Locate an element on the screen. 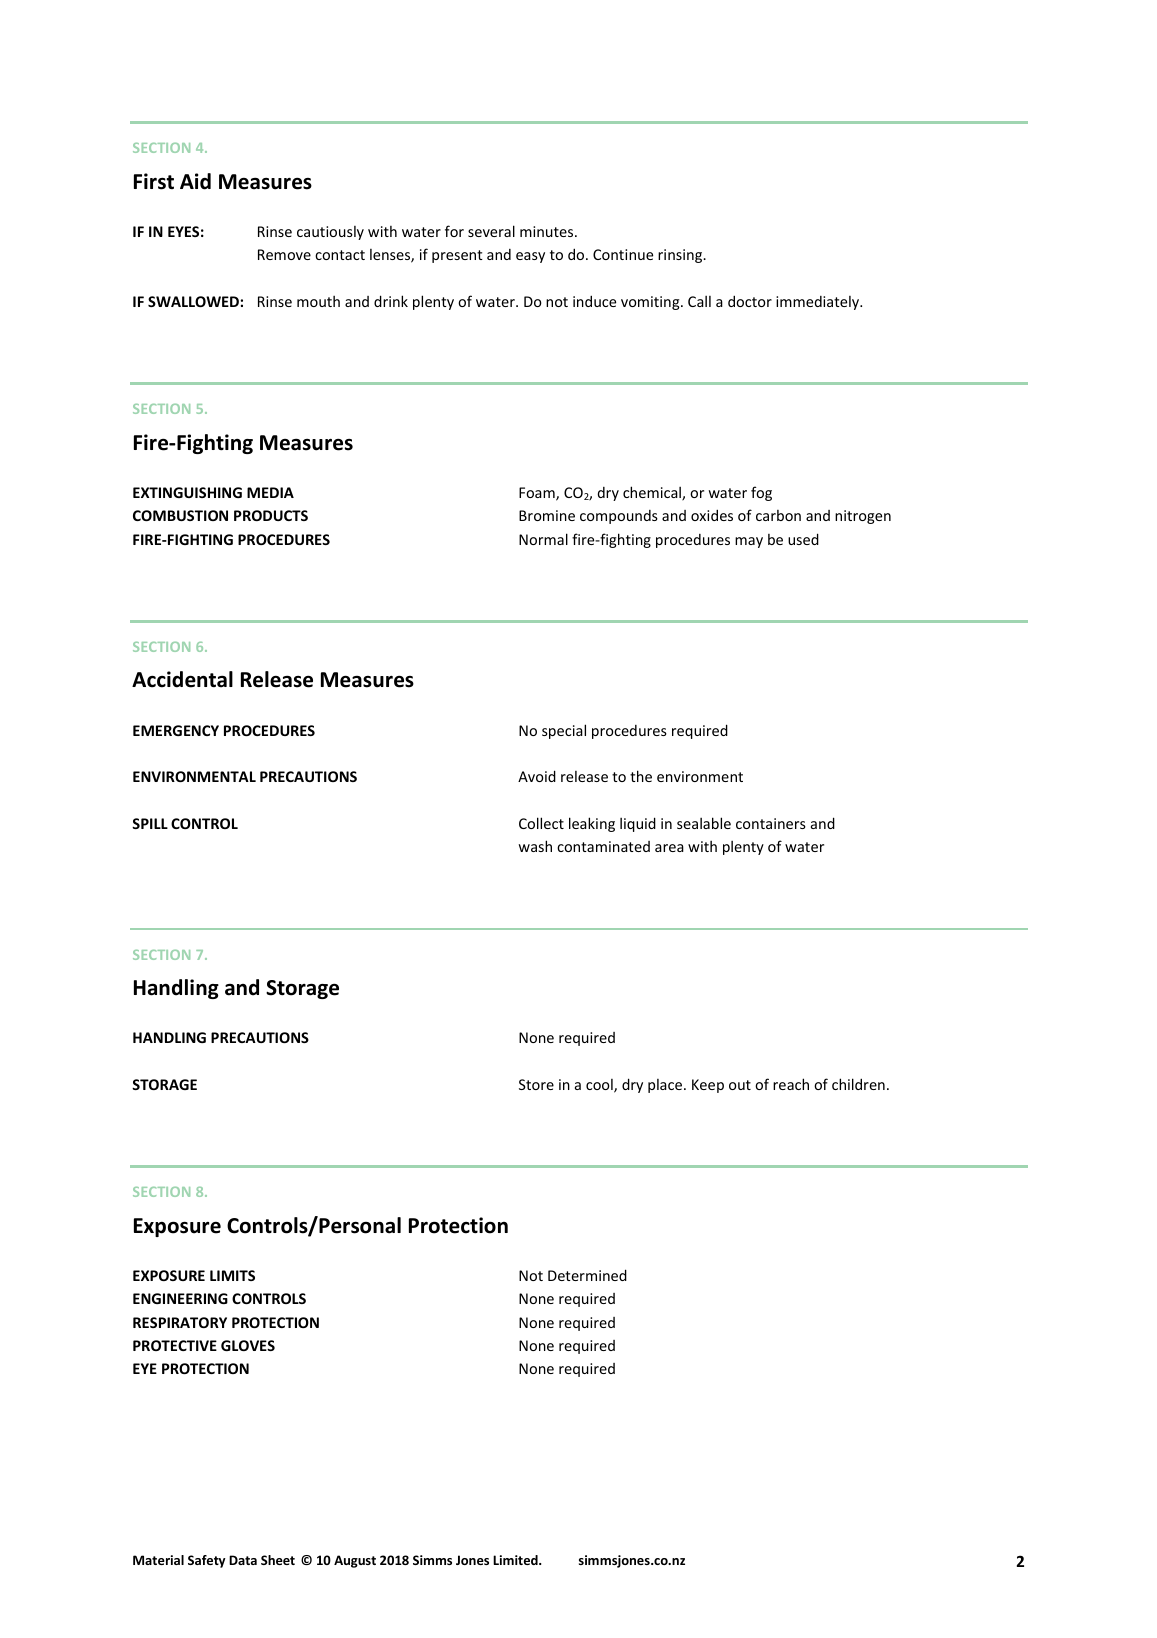 Image resolution: width=1157 pixels, height=1638 pixels. containers is located at coordinates (771, 823).
